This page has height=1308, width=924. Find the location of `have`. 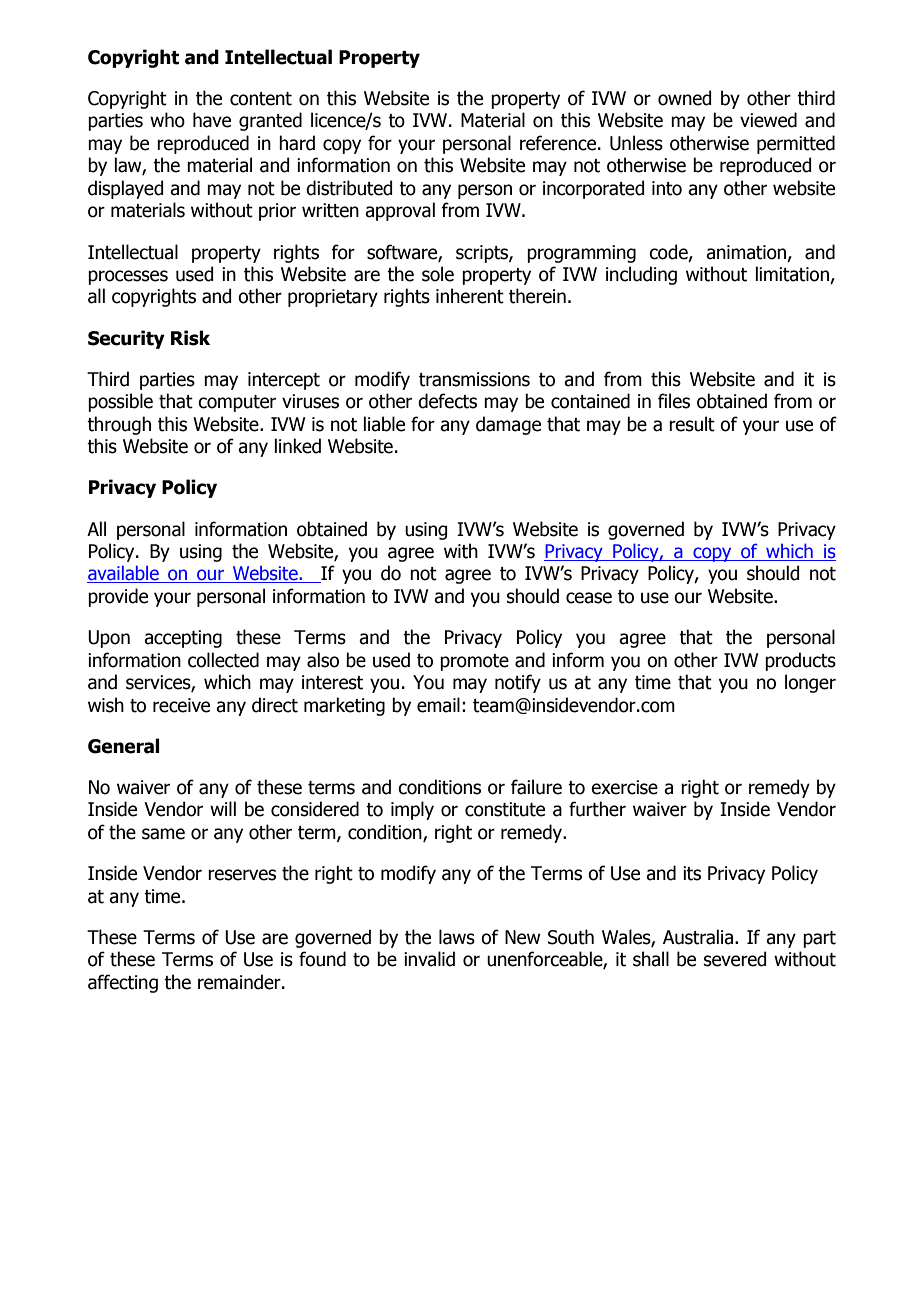

have is located at coordinates (212, 120).
